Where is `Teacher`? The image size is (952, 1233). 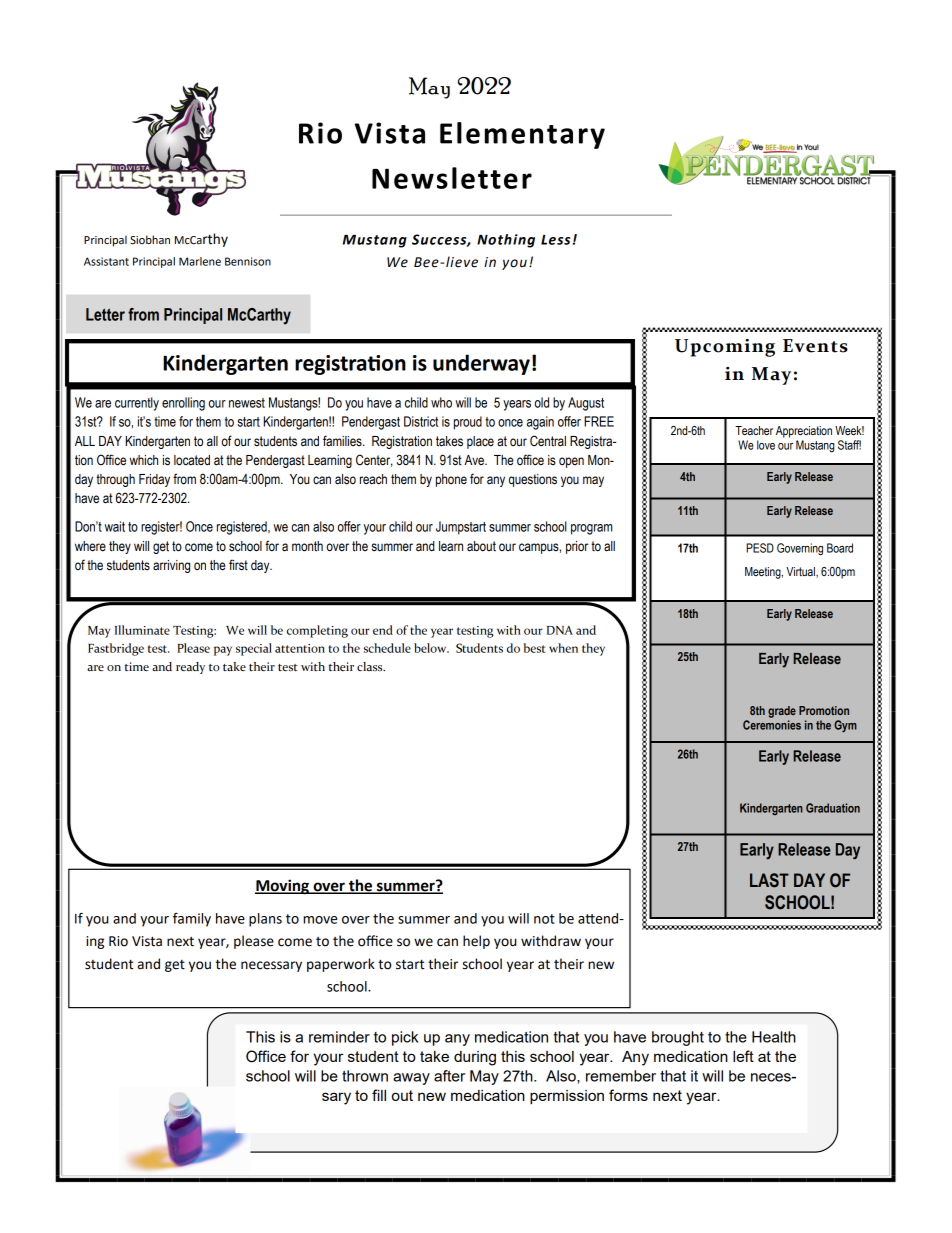
Teacher is located at coordinates (754, 430).
